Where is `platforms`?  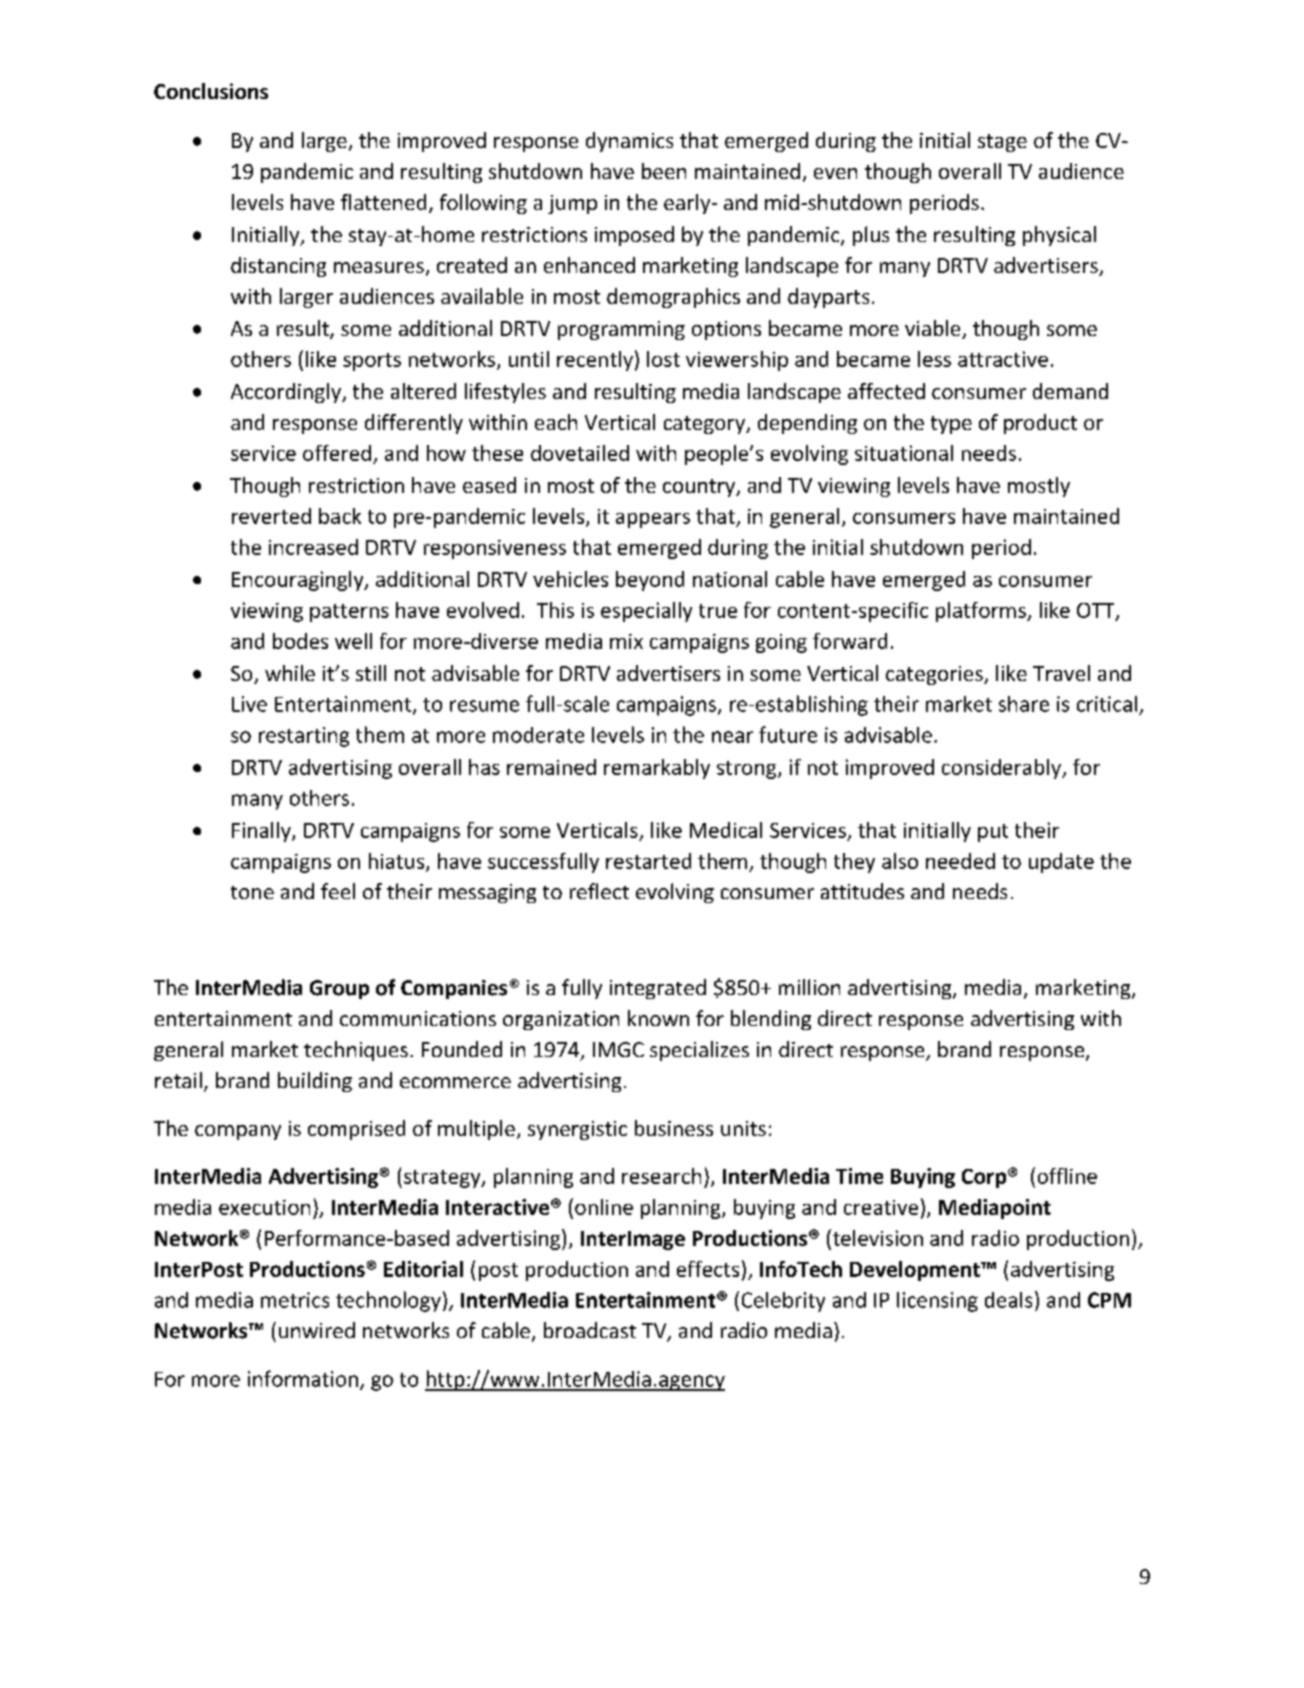 platforms is located at coordinates (982, 612).
